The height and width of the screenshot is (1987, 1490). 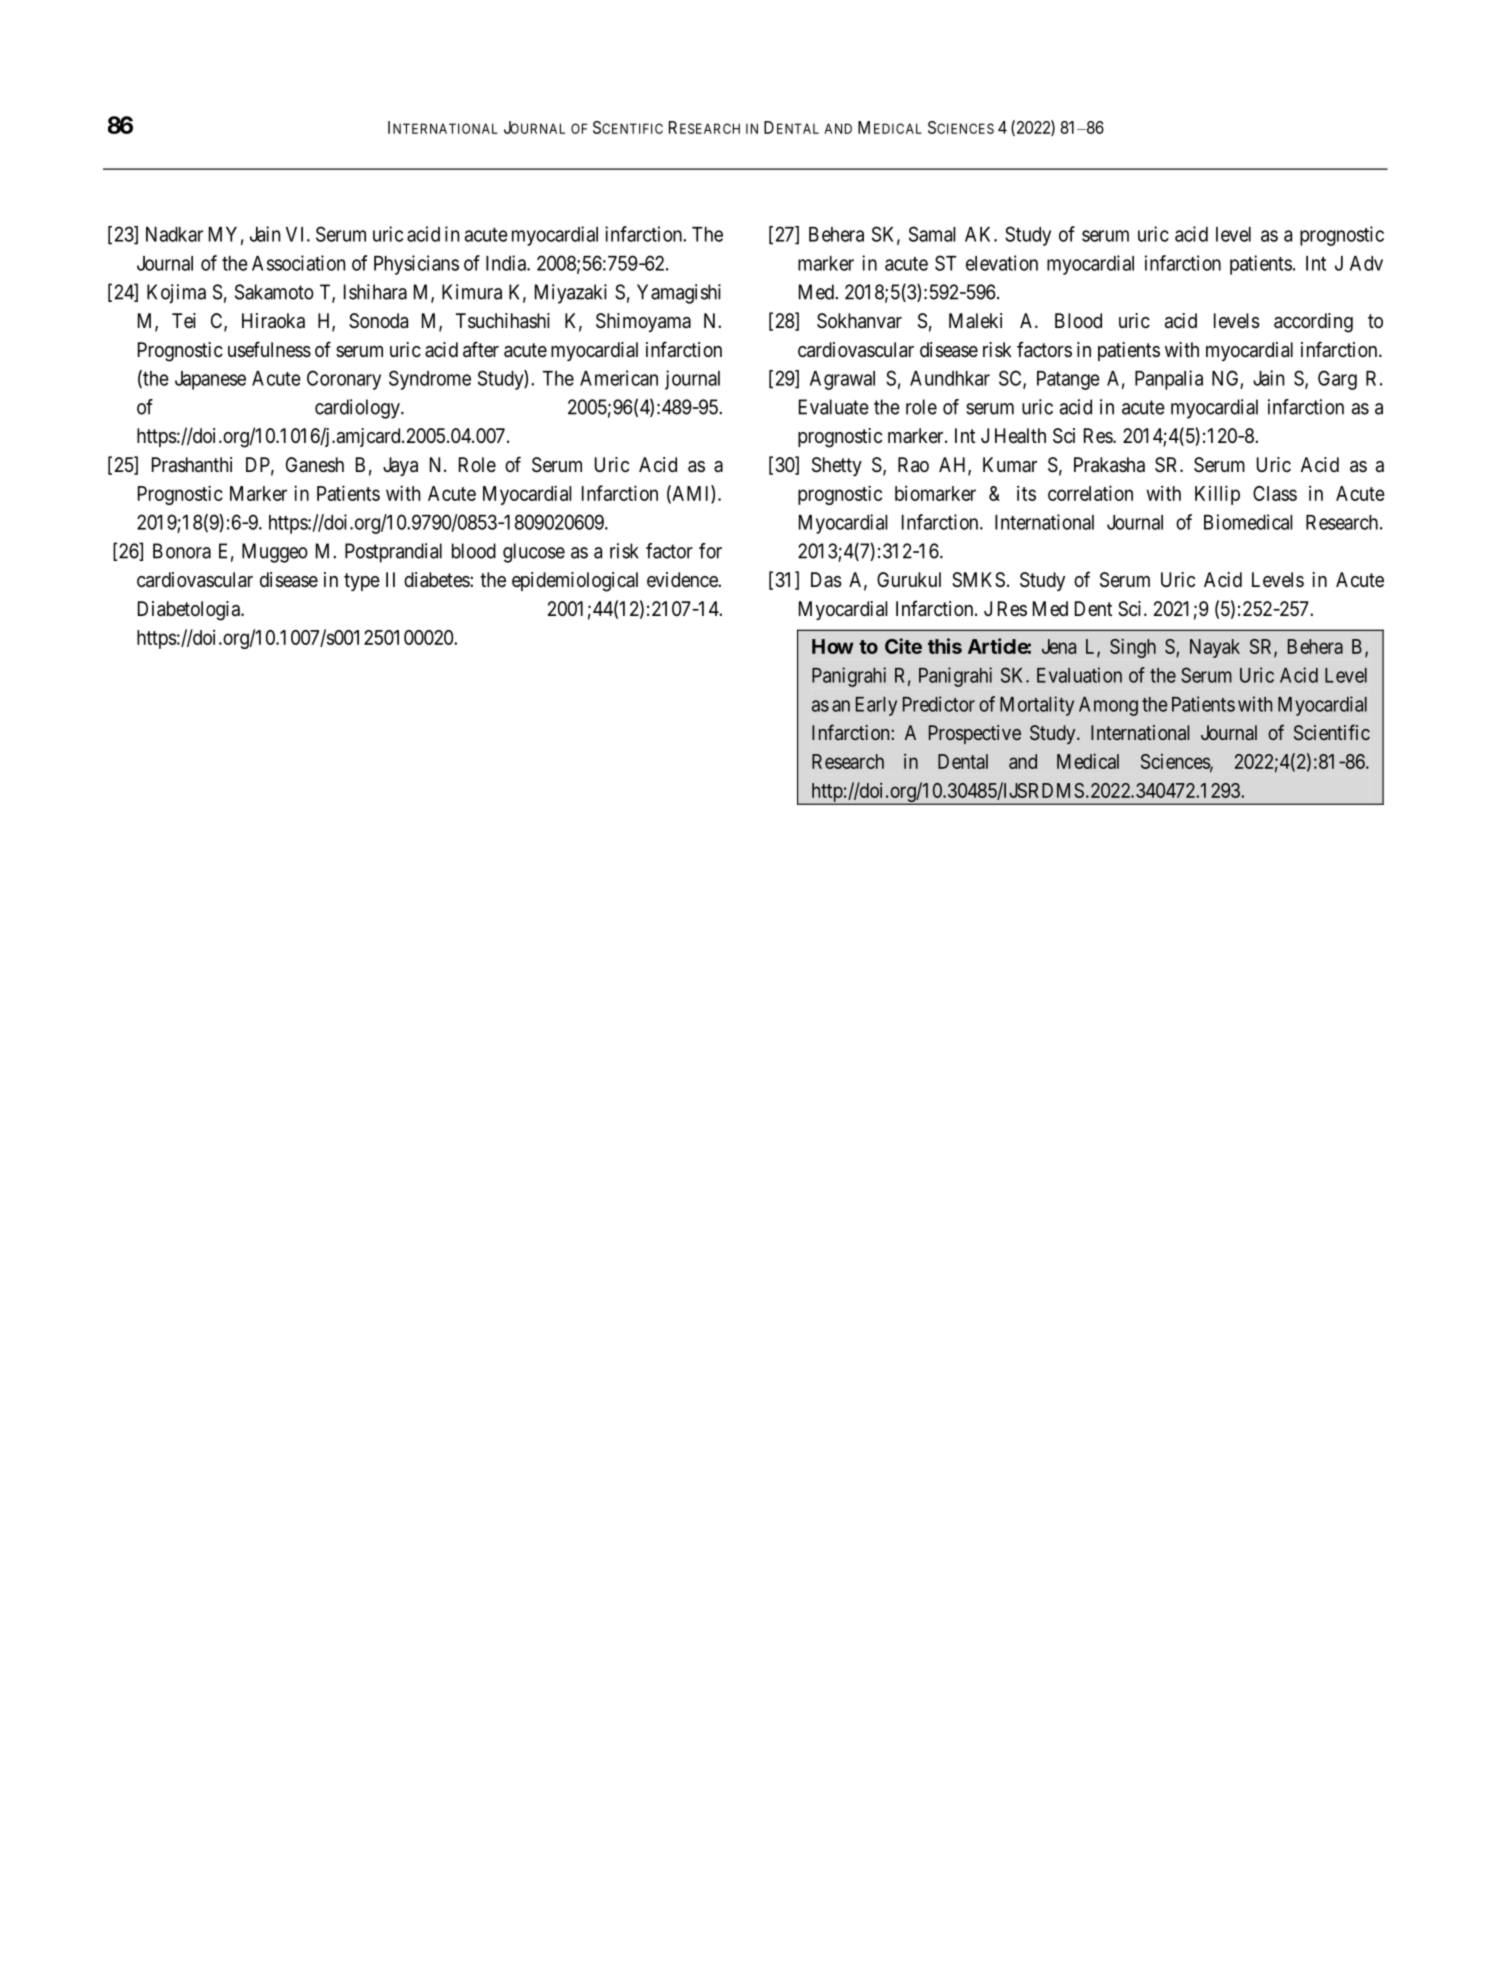 I want to click on Yamagishi, so click(x=679, y=294).
